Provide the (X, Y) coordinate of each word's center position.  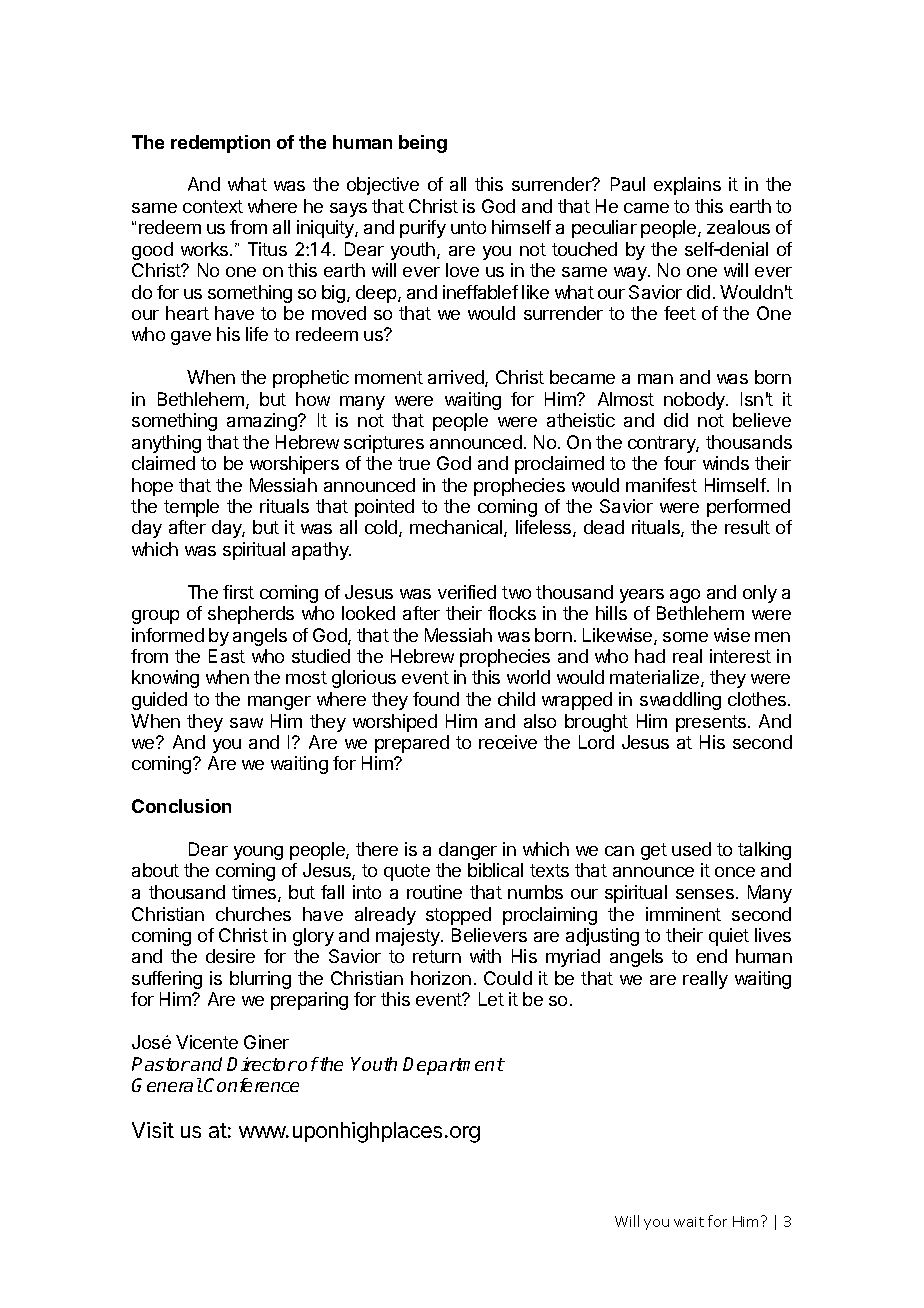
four (680, 463)
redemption (220, 144)
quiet (729, 937)
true (414, 463)
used (691, 849)
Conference (251, 1085)
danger (468, 851)
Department (454, 1066)
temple (191, 508)
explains (687, 186)
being (423, 144)
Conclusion (181, 806)
